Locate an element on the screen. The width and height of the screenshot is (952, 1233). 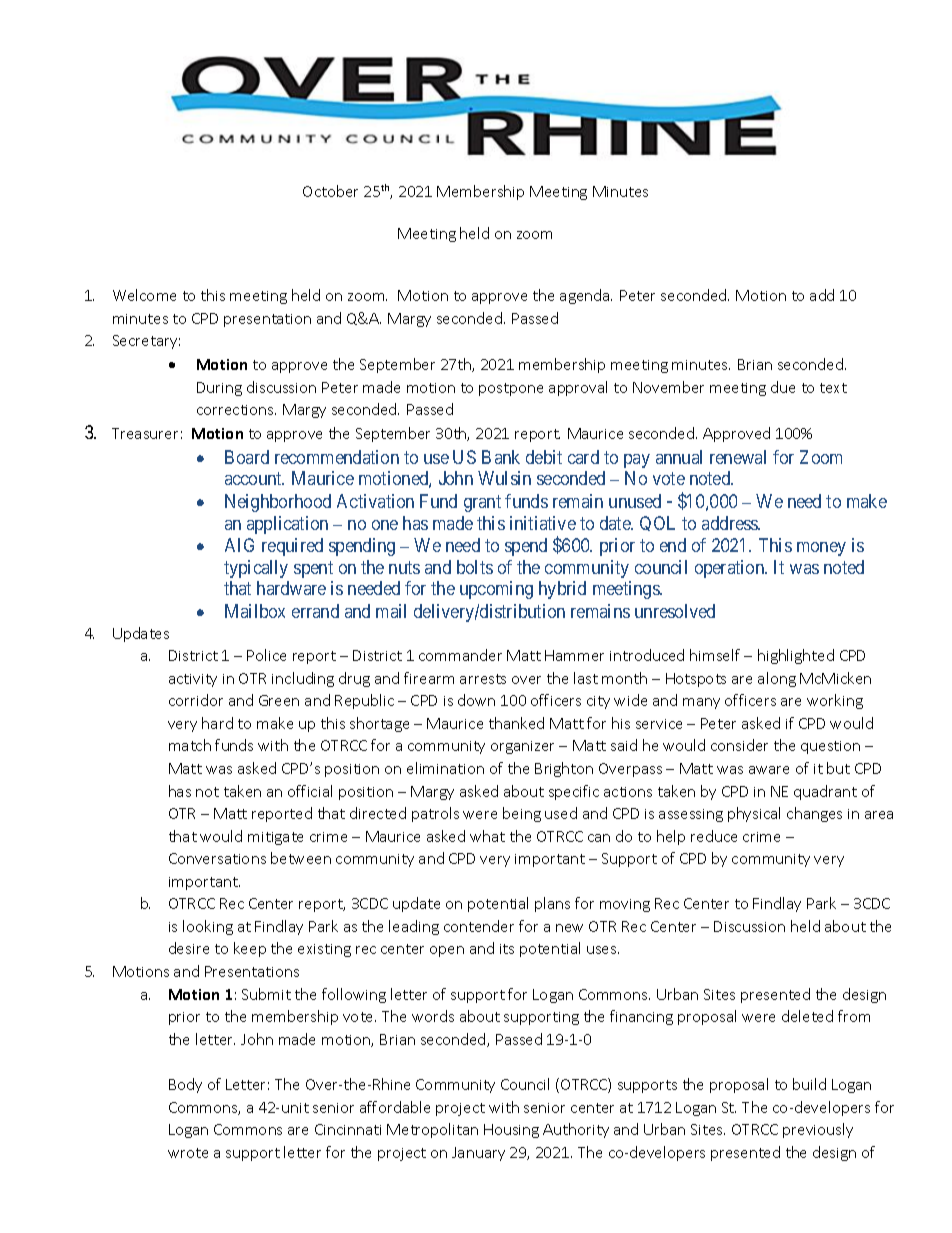
October is located at coordinates (330, 191).
